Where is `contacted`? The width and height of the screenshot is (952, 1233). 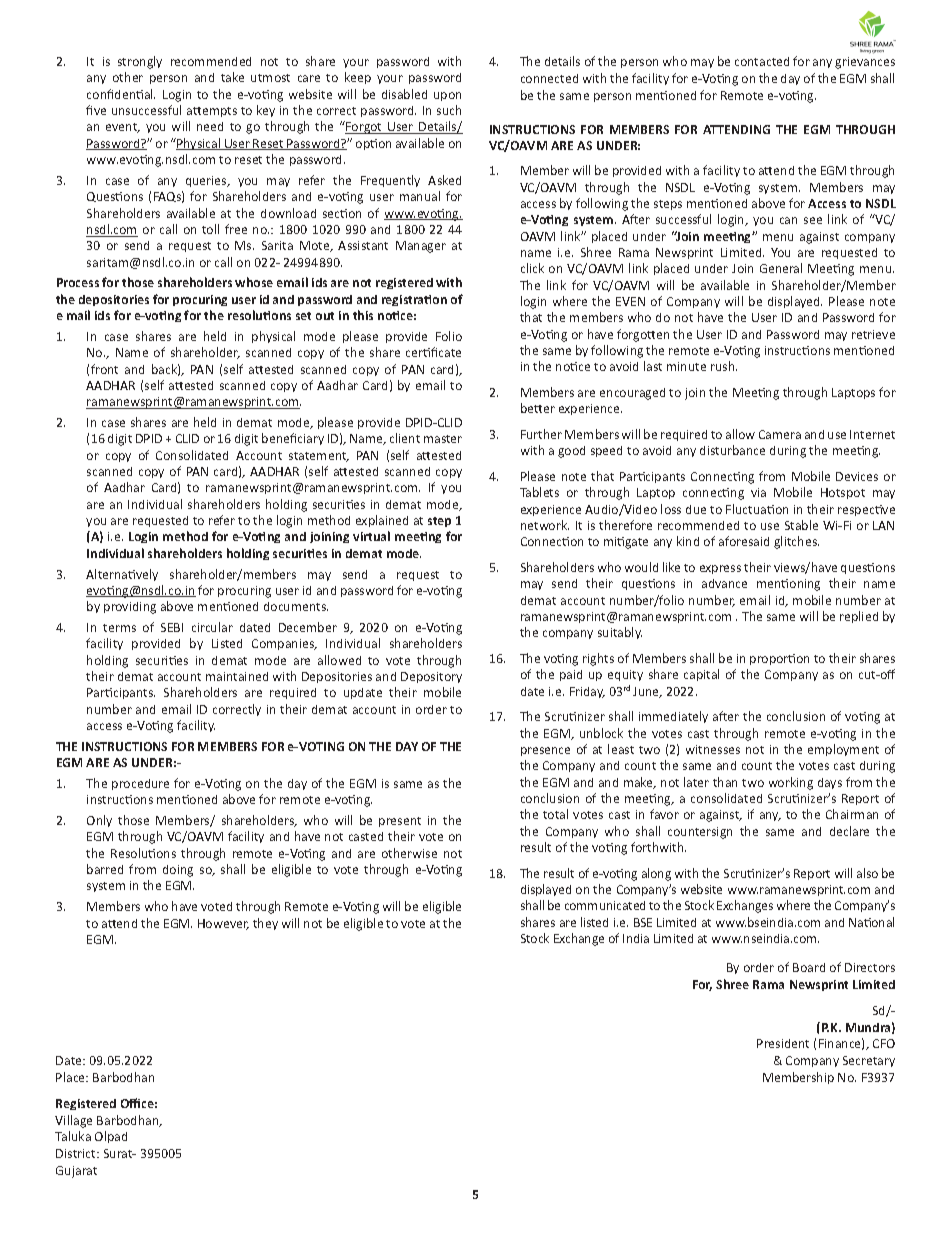 contacted is located at coordinates (762, 61).
